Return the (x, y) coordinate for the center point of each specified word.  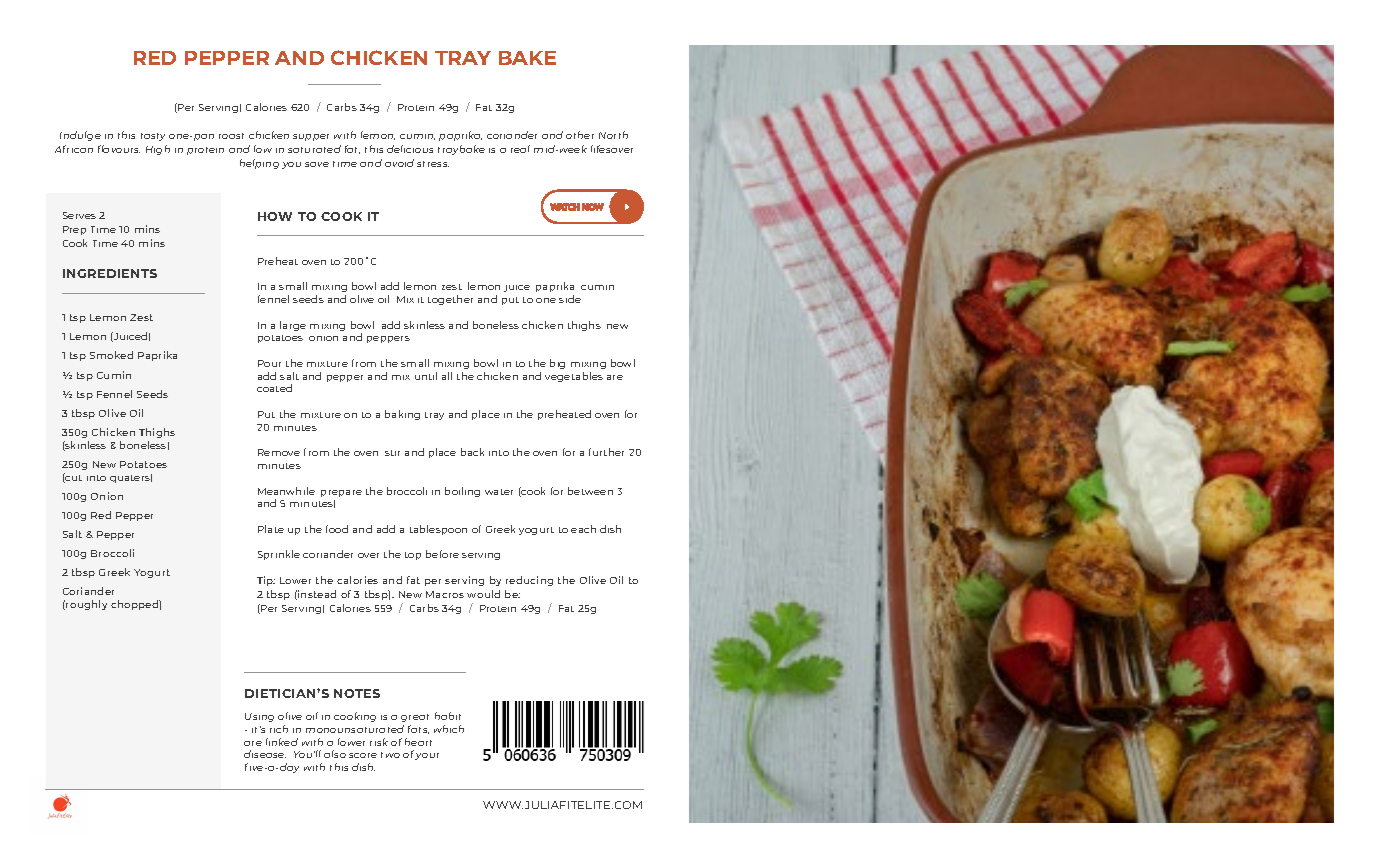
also (335, 754)
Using (259, 717)
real (520, 149)
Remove (279, 452)
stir (392, 453)
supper (311, 137)
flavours (119, 149)
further (606, 452)
